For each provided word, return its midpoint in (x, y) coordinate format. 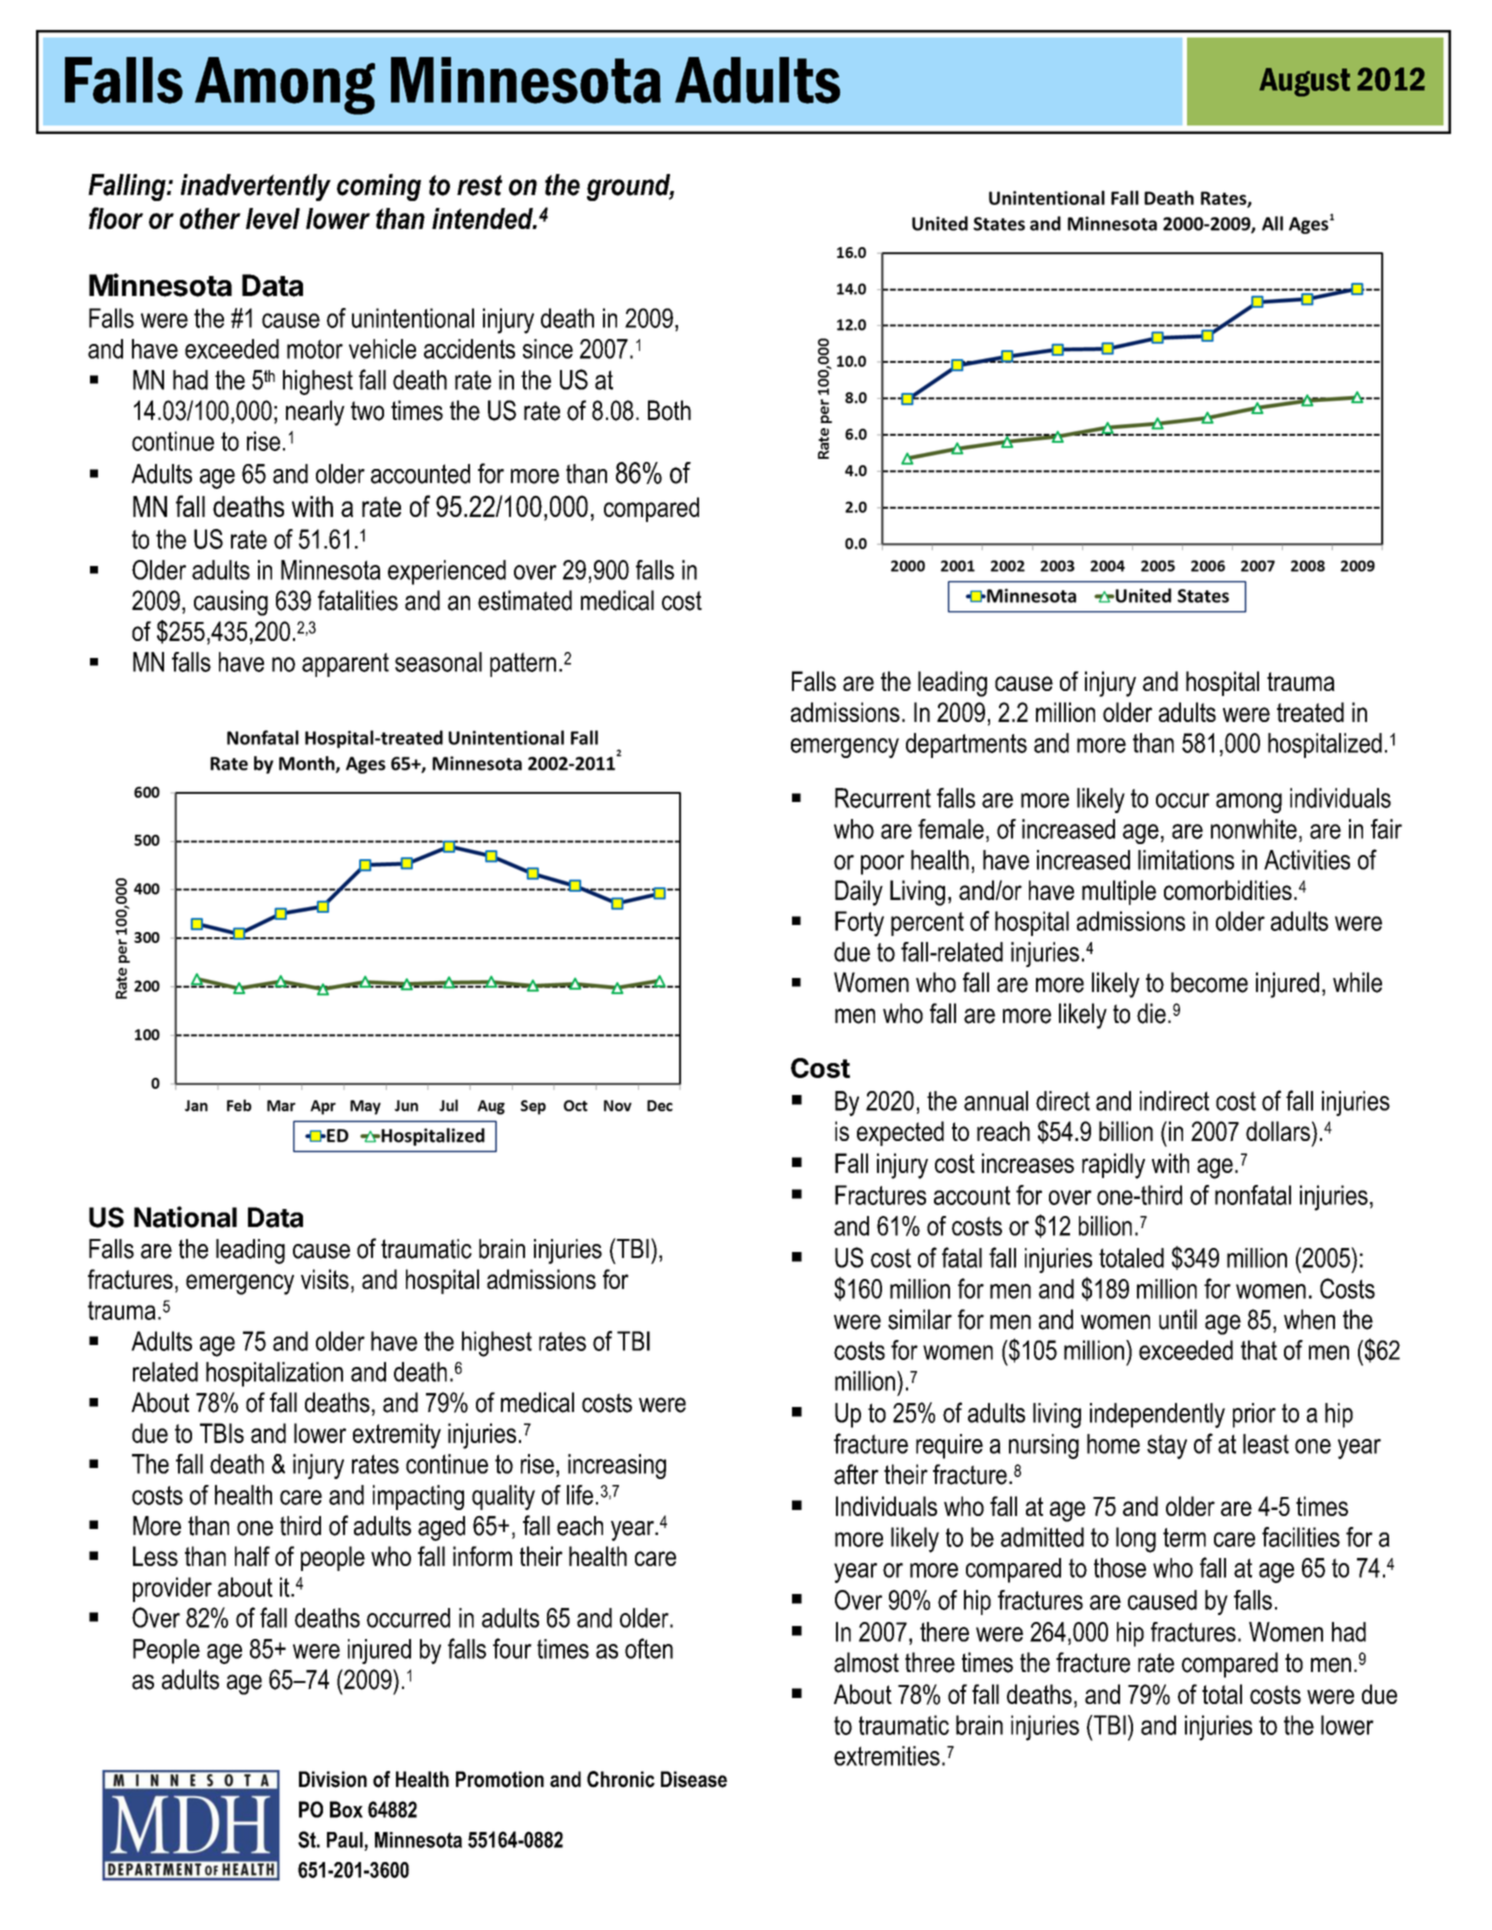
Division (333, 1779)
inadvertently (256, 187)
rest (480, 185)
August (1304, 82)
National (185, 1217)
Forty (859, 924)
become (1209, 982)
